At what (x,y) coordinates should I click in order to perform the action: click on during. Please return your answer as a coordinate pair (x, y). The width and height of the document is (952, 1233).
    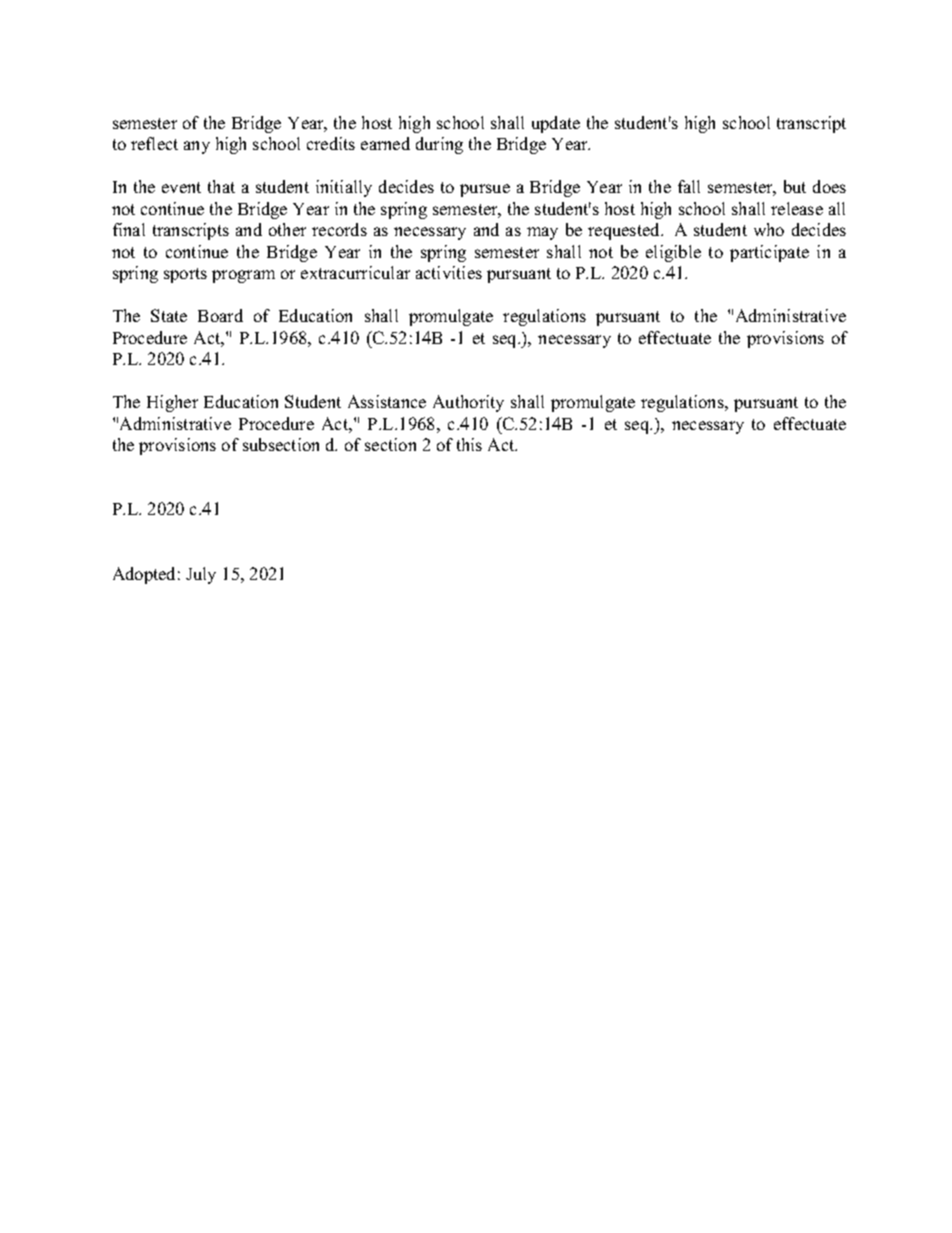
    Looking at the image, I should click on (439, 145).
